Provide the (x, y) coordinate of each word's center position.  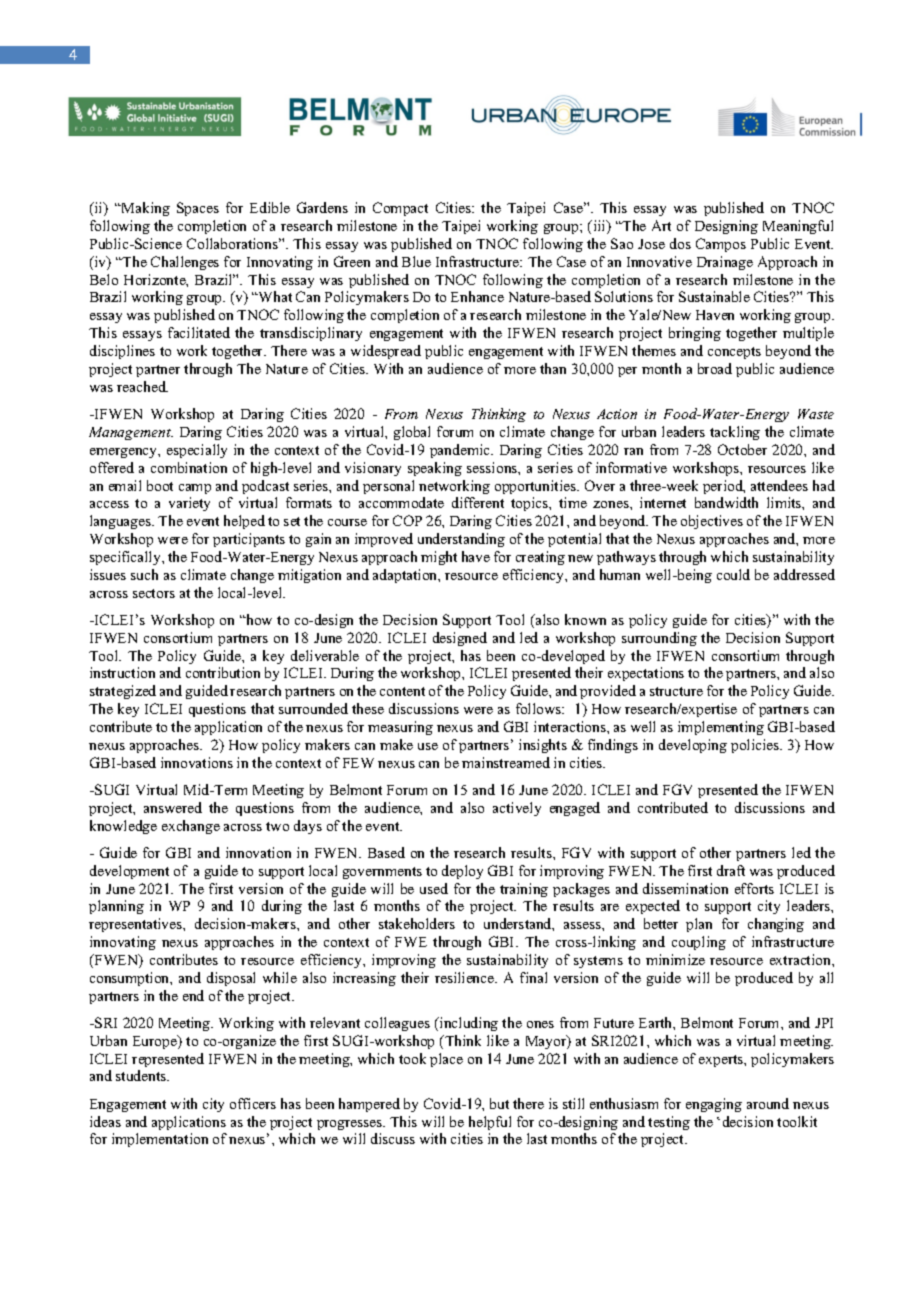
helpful (490, 1123)
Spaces (198, 209)
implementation (160, 1140)
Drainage (725, 263)
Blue (416, 261)
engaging (714, 1105)
